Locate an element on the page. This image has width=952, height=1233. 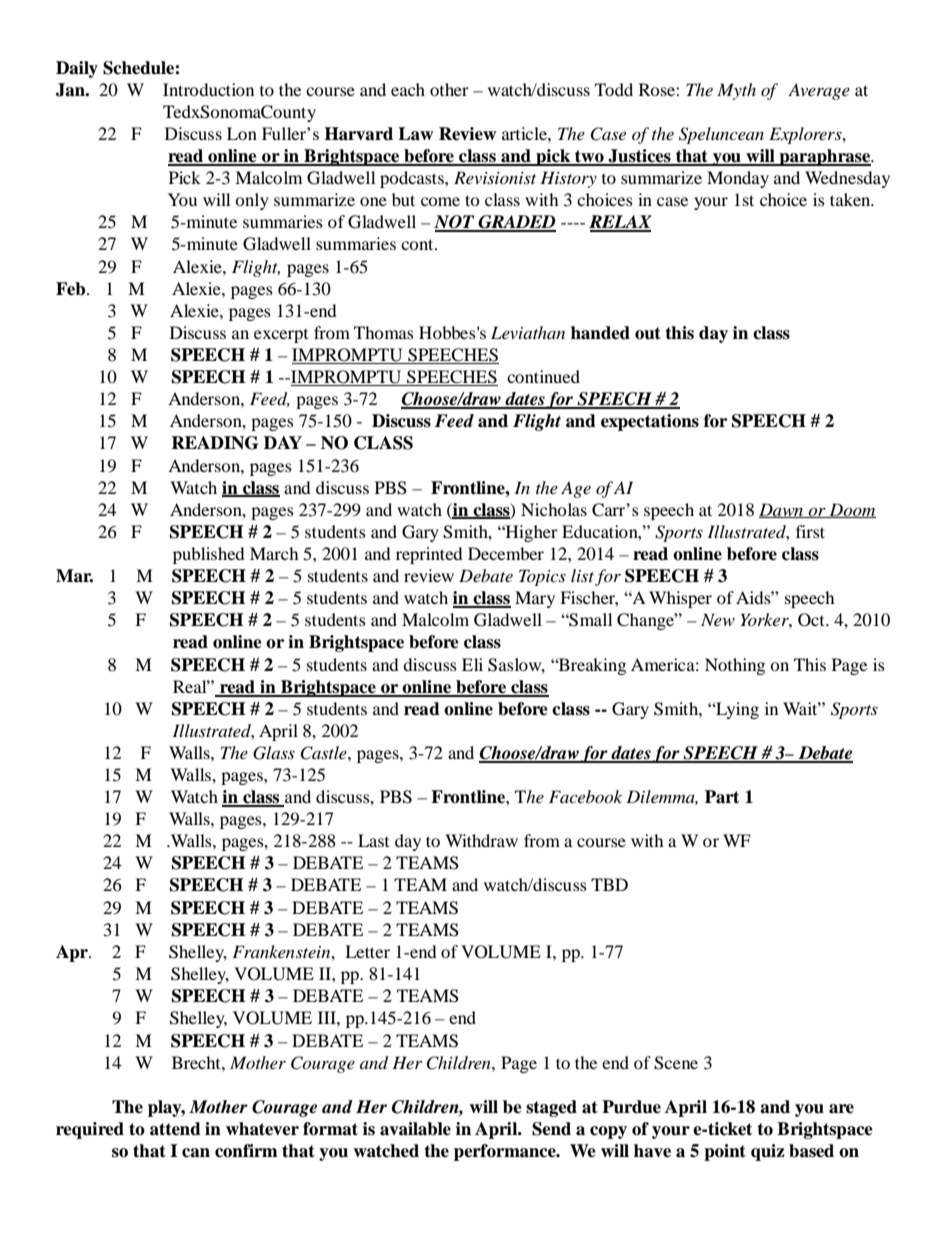
Nothing is located at coordinates (735, 666).
